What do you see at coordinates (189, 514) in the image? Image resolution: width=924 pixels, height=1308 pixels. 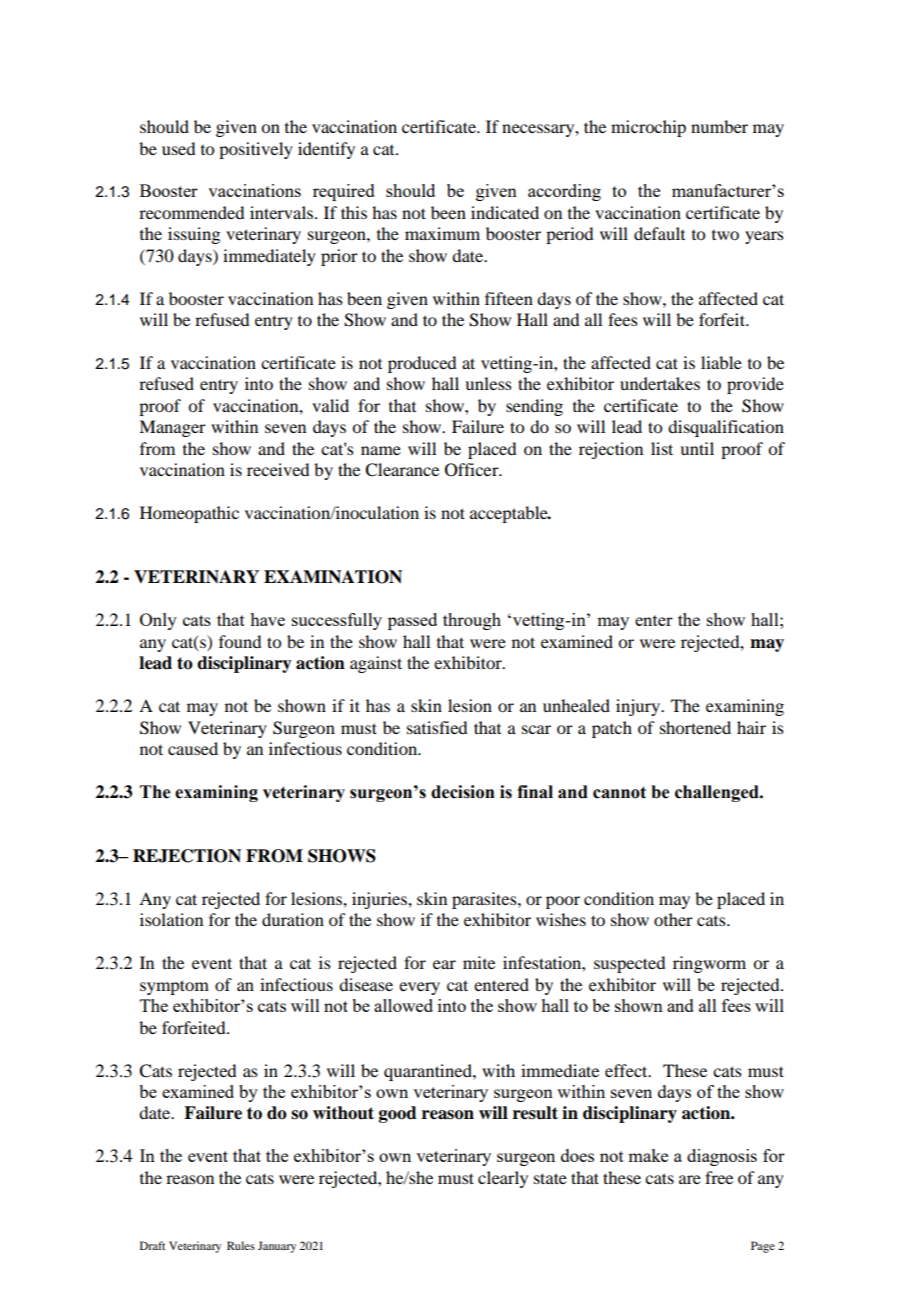 I see `Homeopathic` at bounding box center [189, 514].
